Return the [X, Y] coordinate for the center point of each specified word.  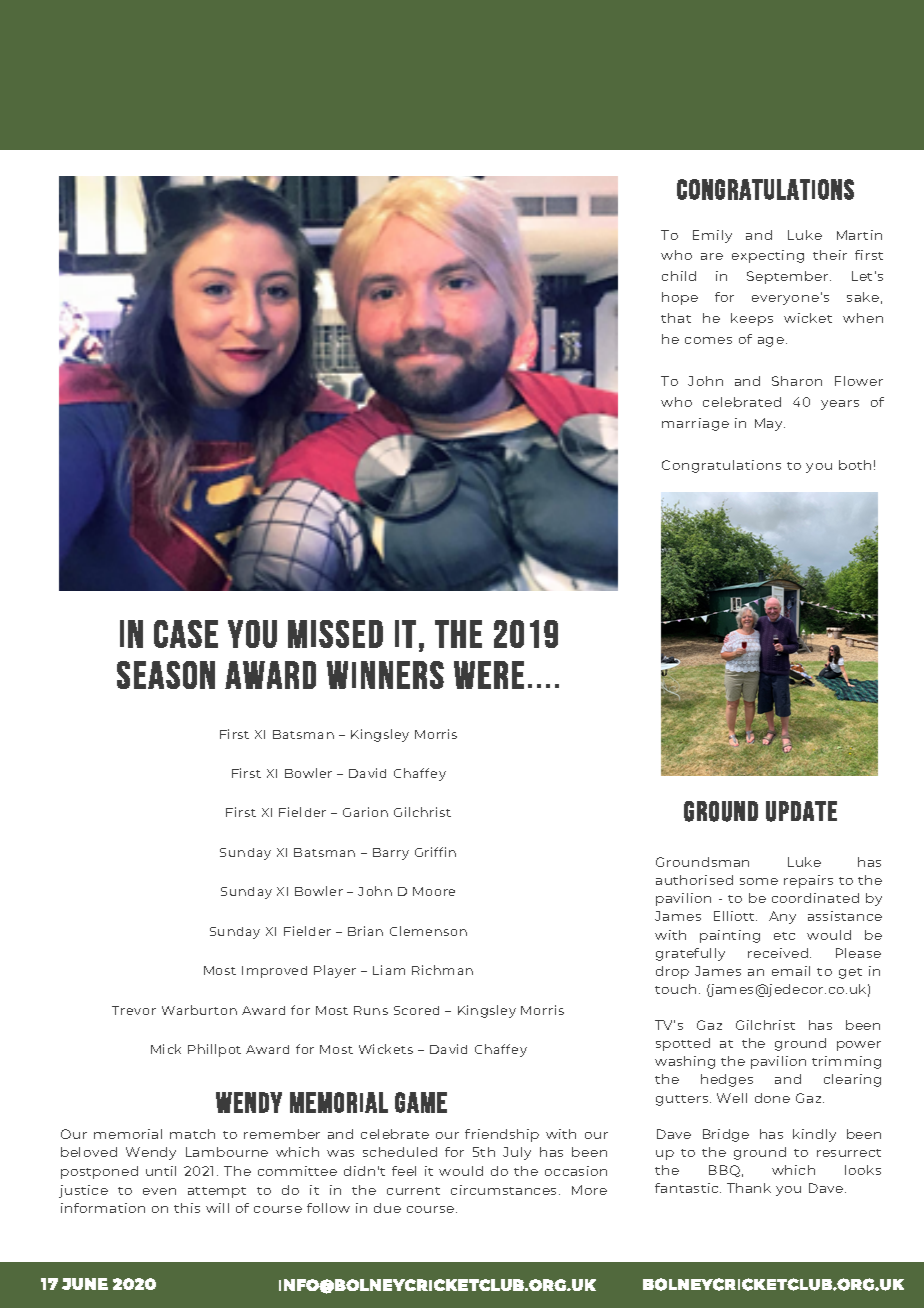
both [855, 465]
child [679, 276]
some [759, 881]
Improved [274, 972]
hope [680, 298]
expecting [768, 256]
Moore [434, 891]
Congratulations [721, 466]
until [161, 1171]
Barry [391, 854]
